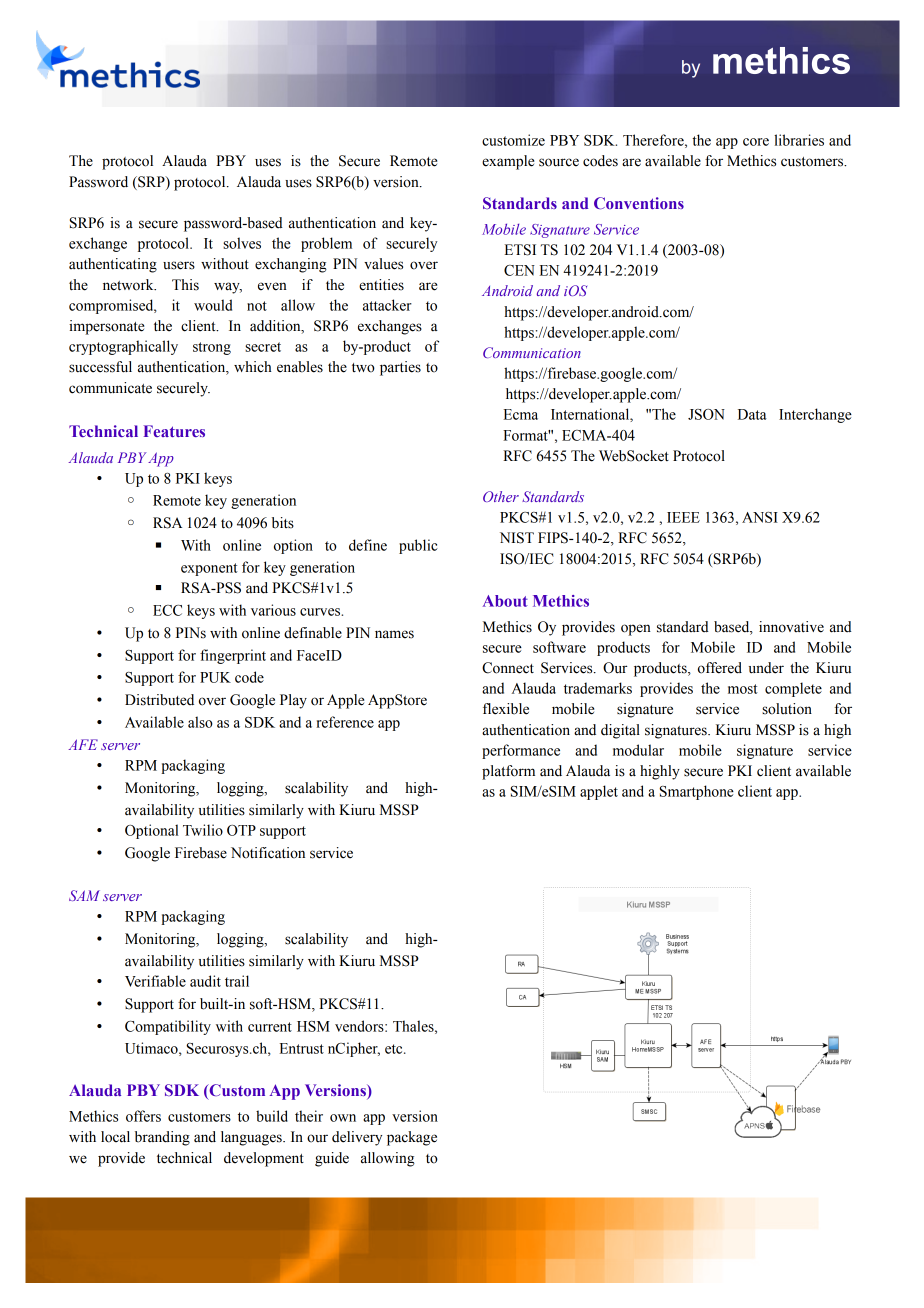 This screenshot has width=924, height=1308. What do you see at coordinates (756, 142) in the screenshot?
I see `core` at bounding box center [756, 142].
